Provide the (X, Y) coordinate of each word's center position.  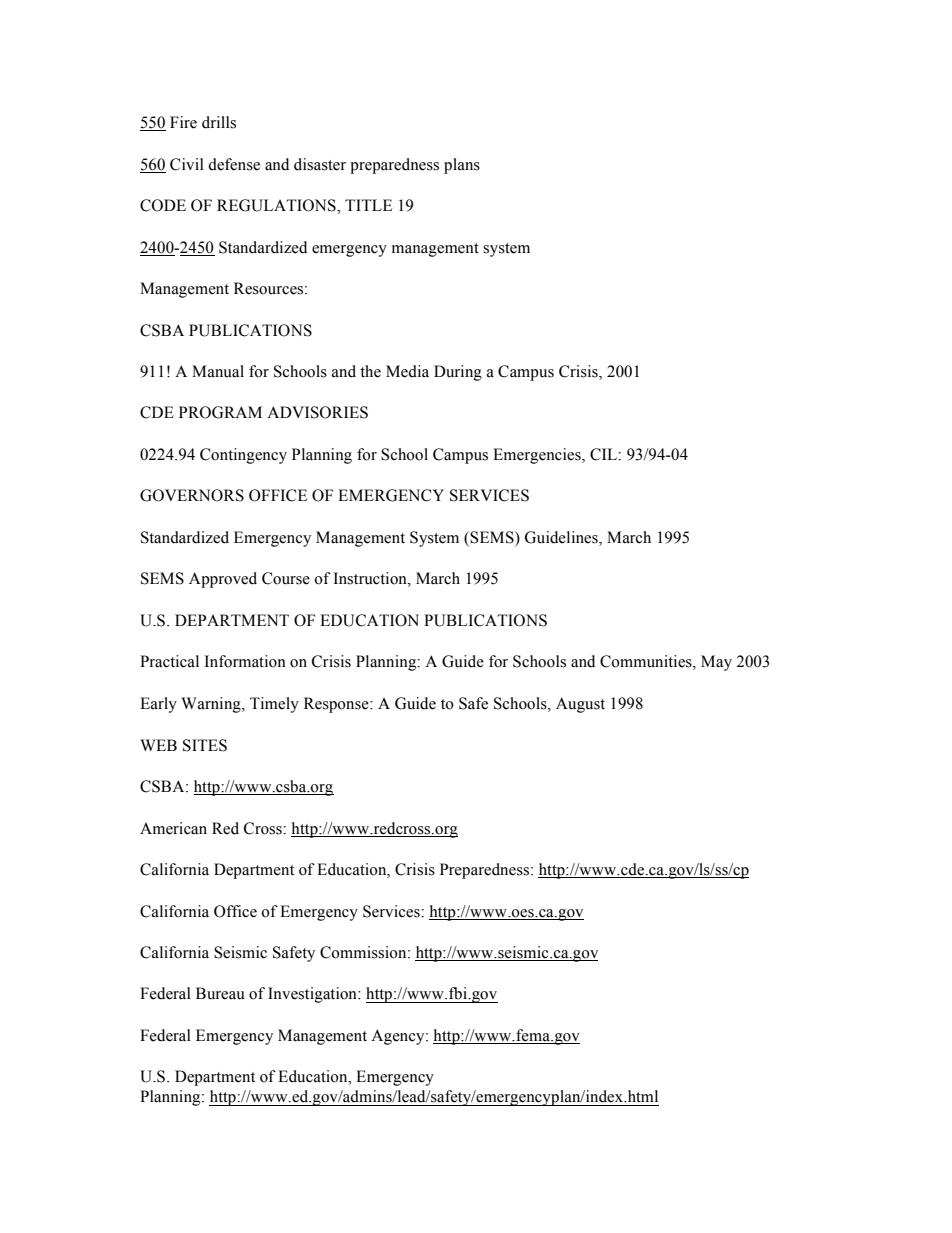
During (458, 373)
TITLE (368, 205)
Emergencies (538, 456)
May (716, 663)
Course (286, 578)
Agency (399, 1037)
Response (337, 705)
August (580, 705)
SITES (205, 745)
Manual (218, 371)
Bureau (220, 993)
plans (462, 166)
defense (234, 164)
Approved (223, 580)
